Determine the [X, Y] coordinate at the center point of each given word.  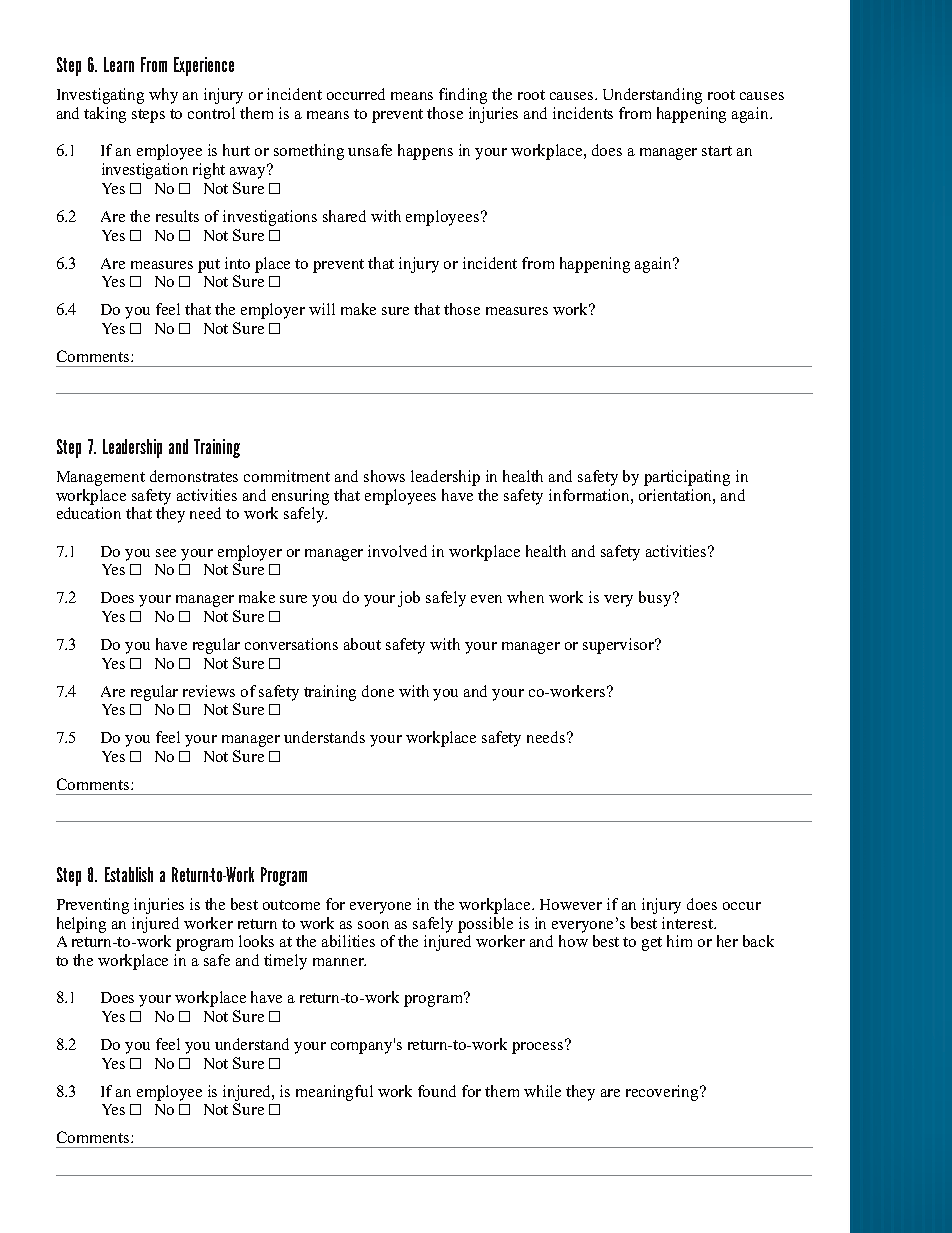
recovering [663, 1093]
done [378, 691]
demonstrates [194, 476]
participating [687, 478]
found [437, 1091]
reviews [209, 691]
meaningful [334, 1093]
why [163, 96]
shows [384, 476]
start [717, 151]
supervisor [620, 646]
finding [463, 96]
